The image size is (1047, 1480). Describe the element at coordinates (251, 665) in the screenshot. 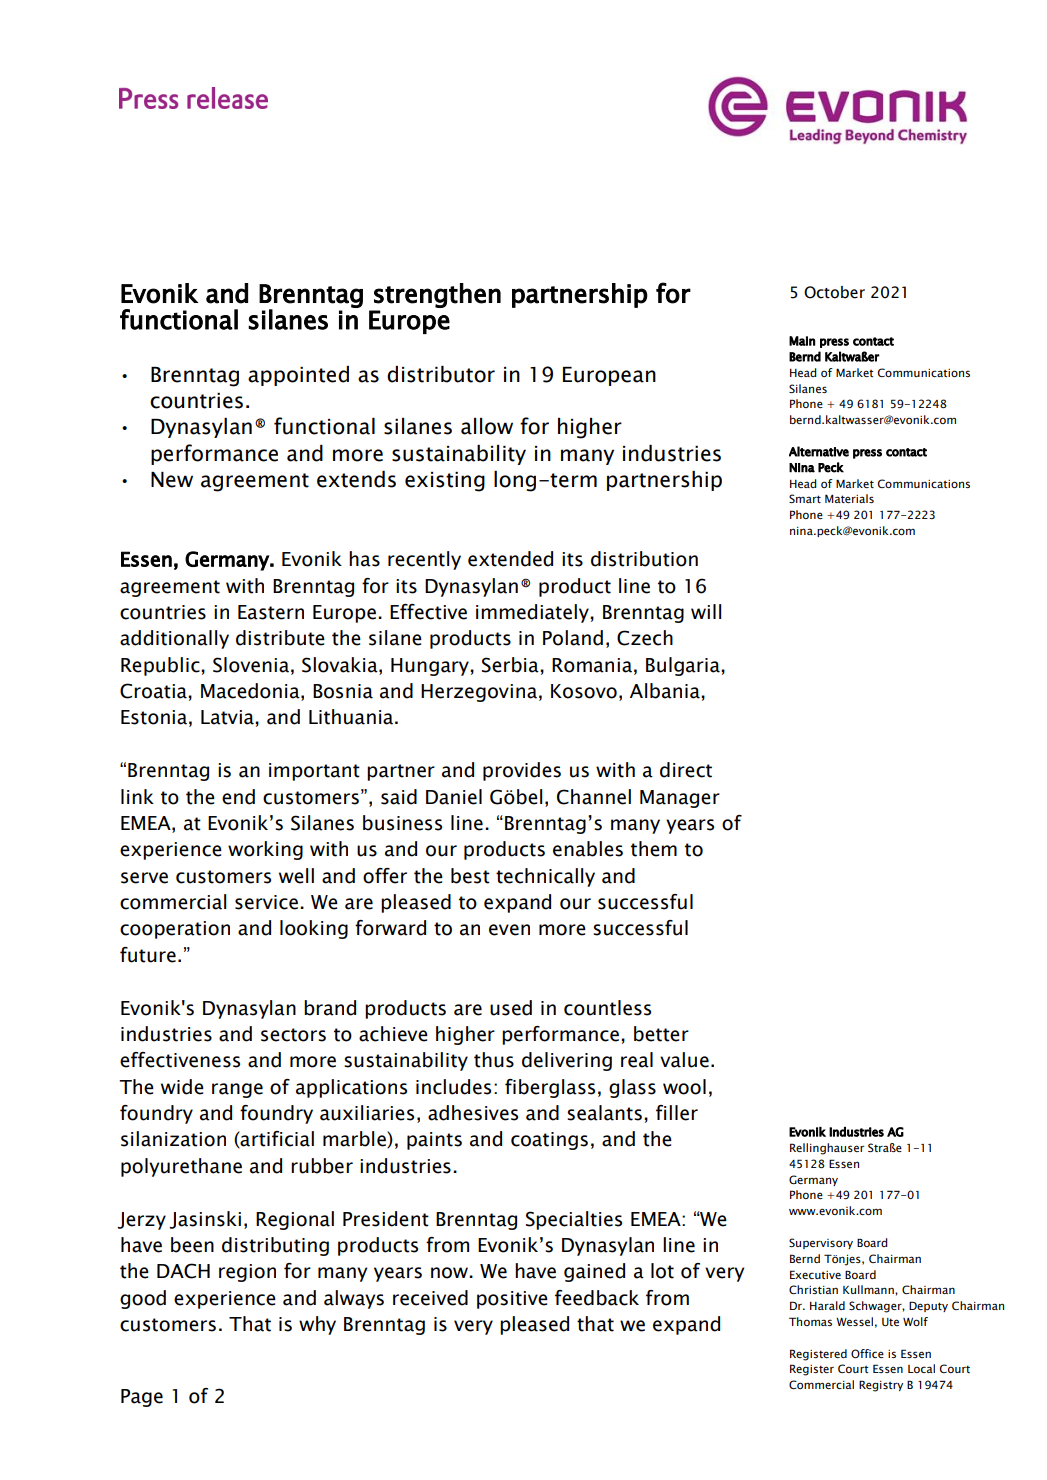

I see `Slovenia` at that location.
